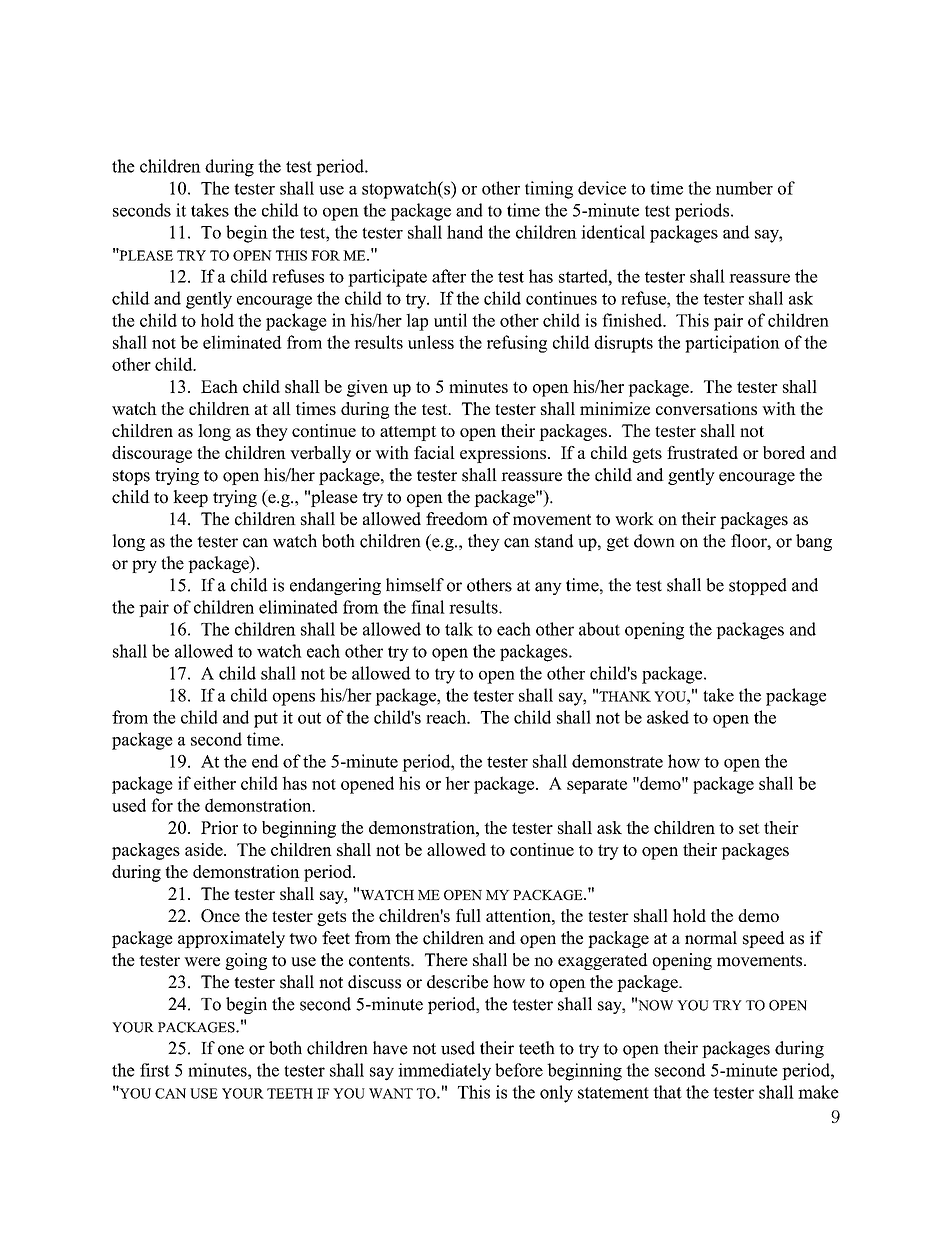 This screenshot has width=952, height=1233. I want to click on stopped, so click(758, 586).
